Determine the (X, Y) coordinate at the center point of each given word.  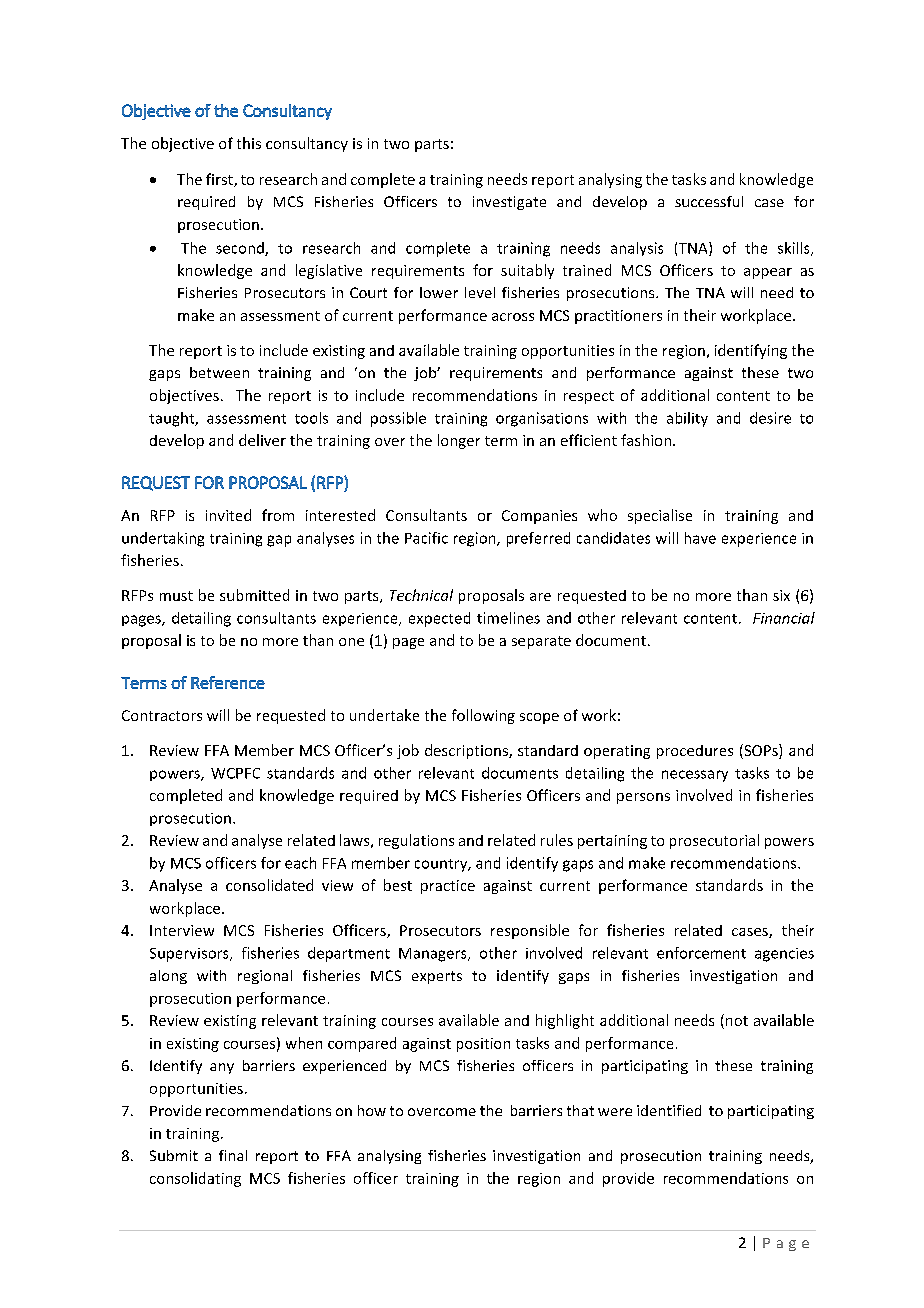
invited (228, 515)
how (372, 1110)
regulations (416, 841)
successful (709, 201)
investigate (509, 203)
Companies (539, 517)
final (233, 1155)
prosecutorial (714, 841)
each (300, 863)
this (249, 143)
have (700, 538)
